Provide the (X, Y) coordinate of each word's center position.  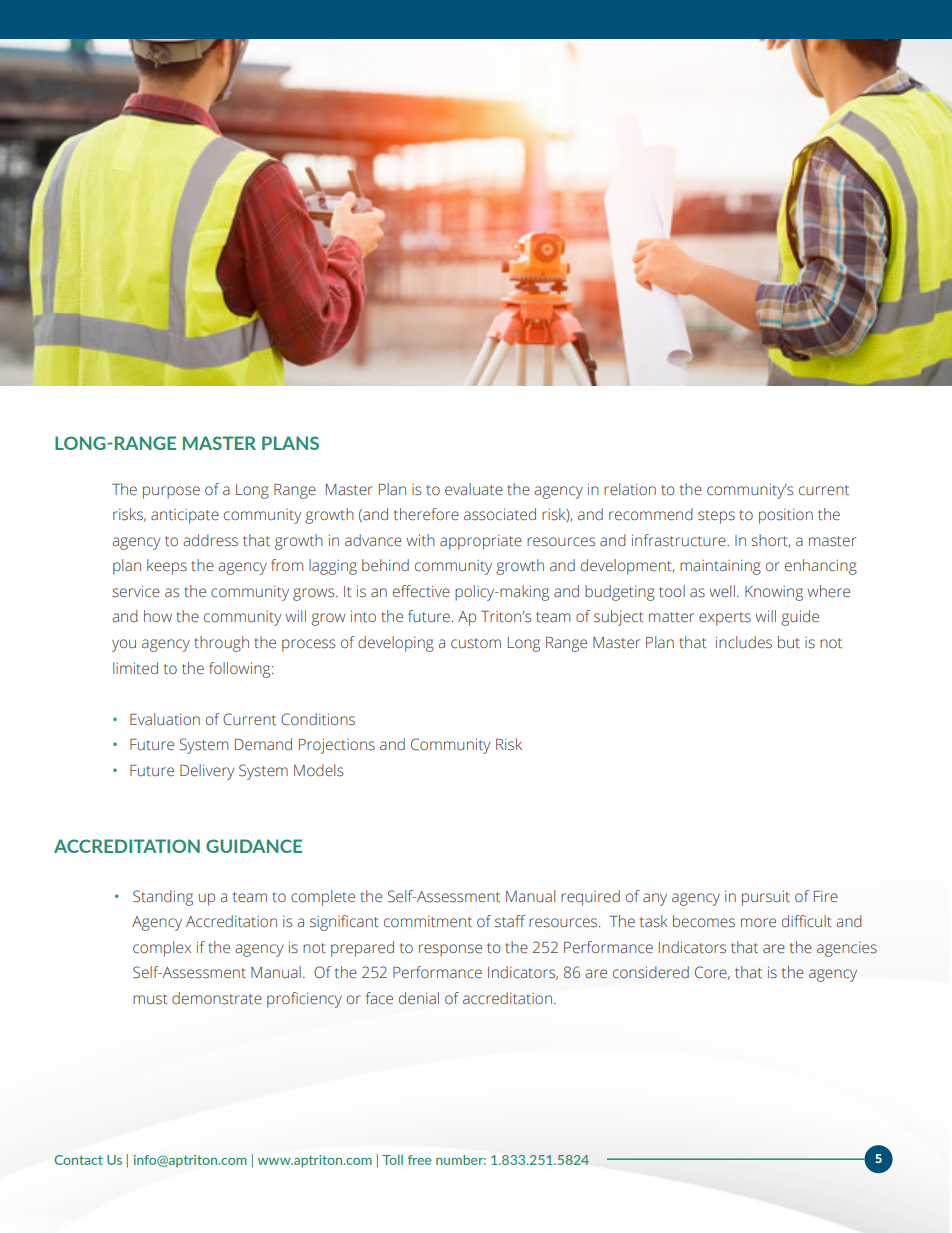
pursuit (766, 898)
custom (476, 643)
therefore (426, 514)
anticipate (185, 516)
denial (419, 998)
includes (744, 642)
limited (135, 668)
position (786, 516)
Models (318, 770)
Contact (78, 1160)
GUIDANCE (254, 846)
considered (651, 972)
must (150, 999)
